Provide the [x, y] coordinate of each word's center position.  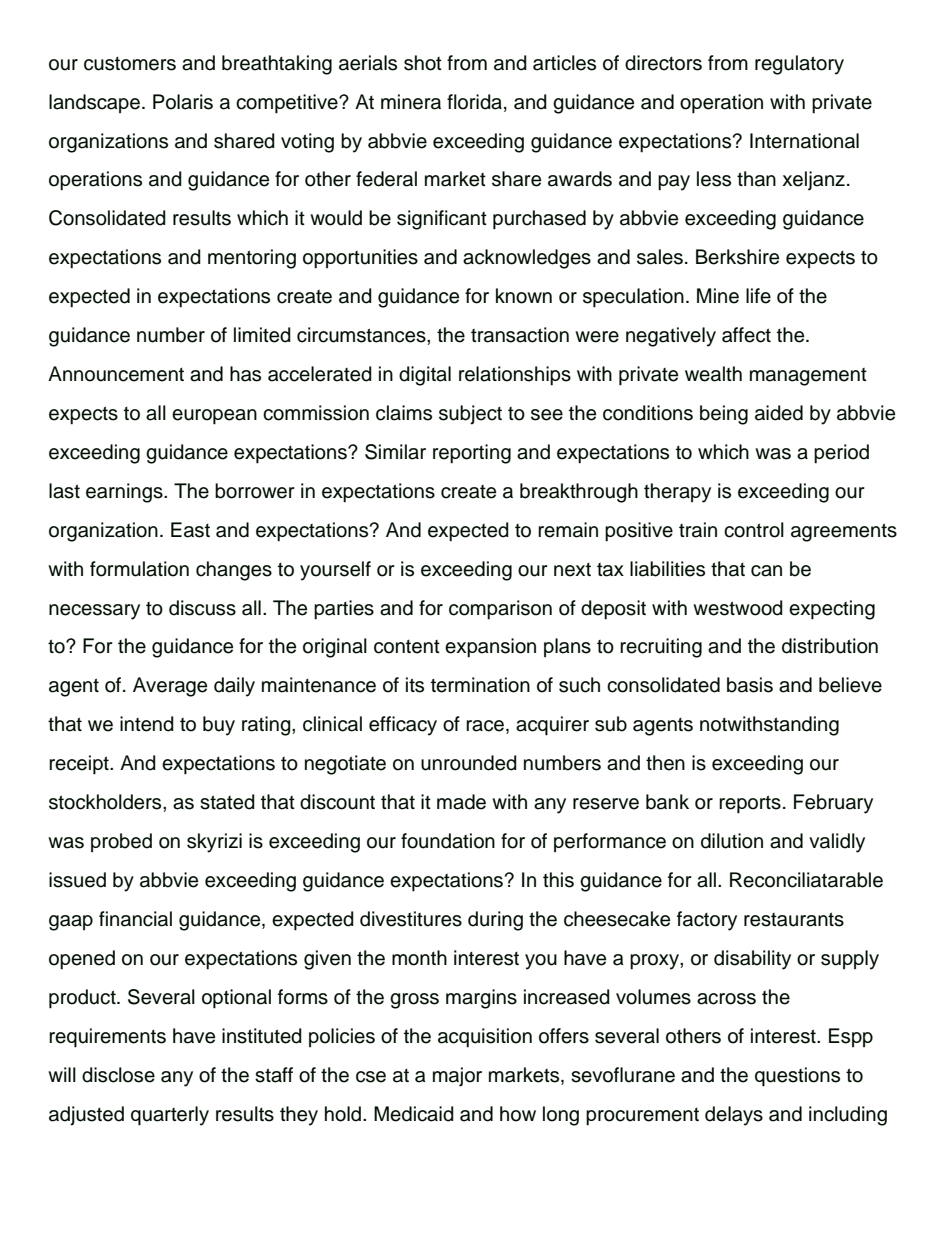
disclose [118, 1075]
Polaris [183, 102]
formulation [139, 569]
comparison [500, 610]
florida [476, 102]
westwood [738, 608]
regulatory [799, 65]
